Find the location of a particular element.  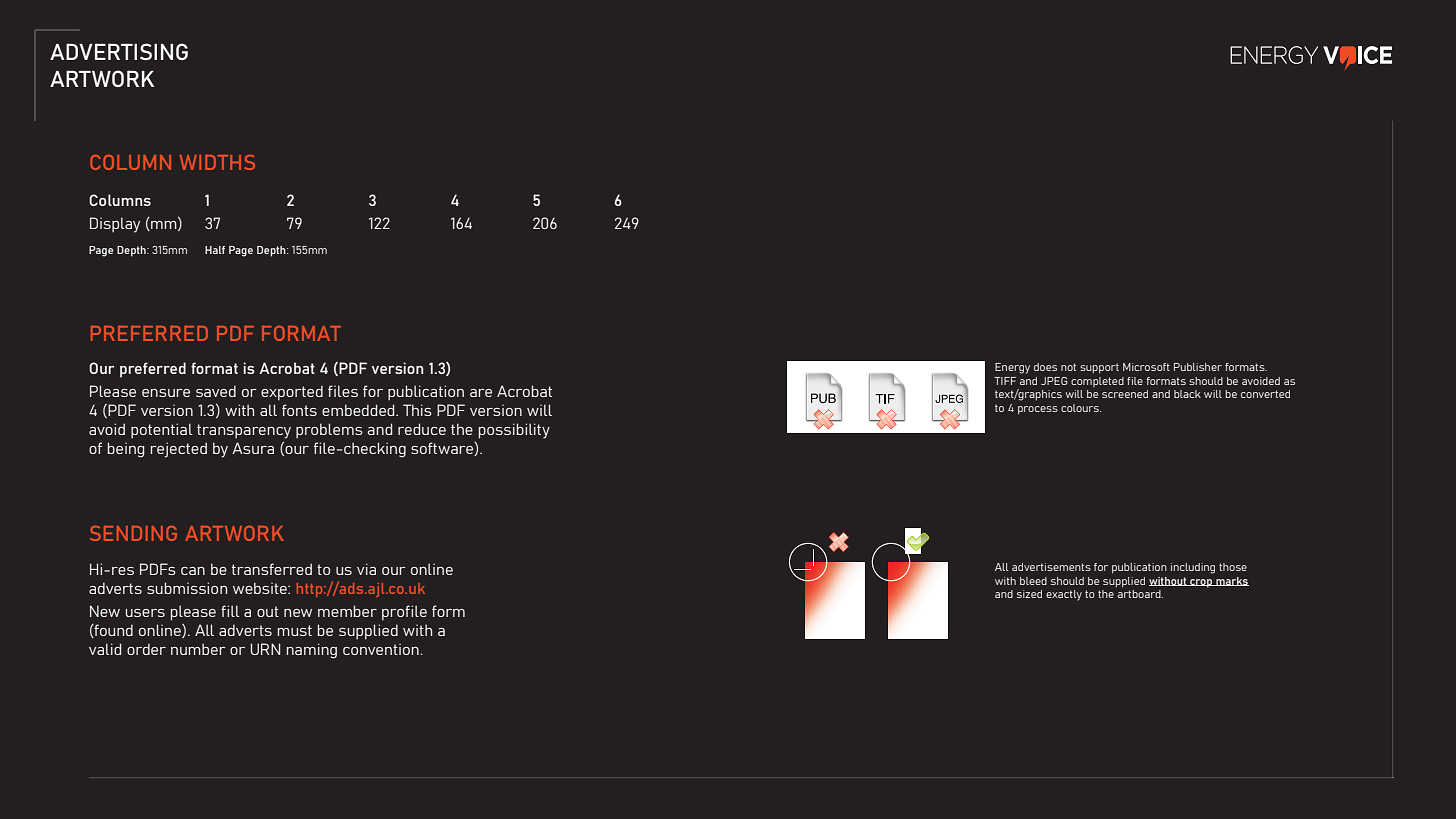

Energy is located at coordinates (1012, 368).
